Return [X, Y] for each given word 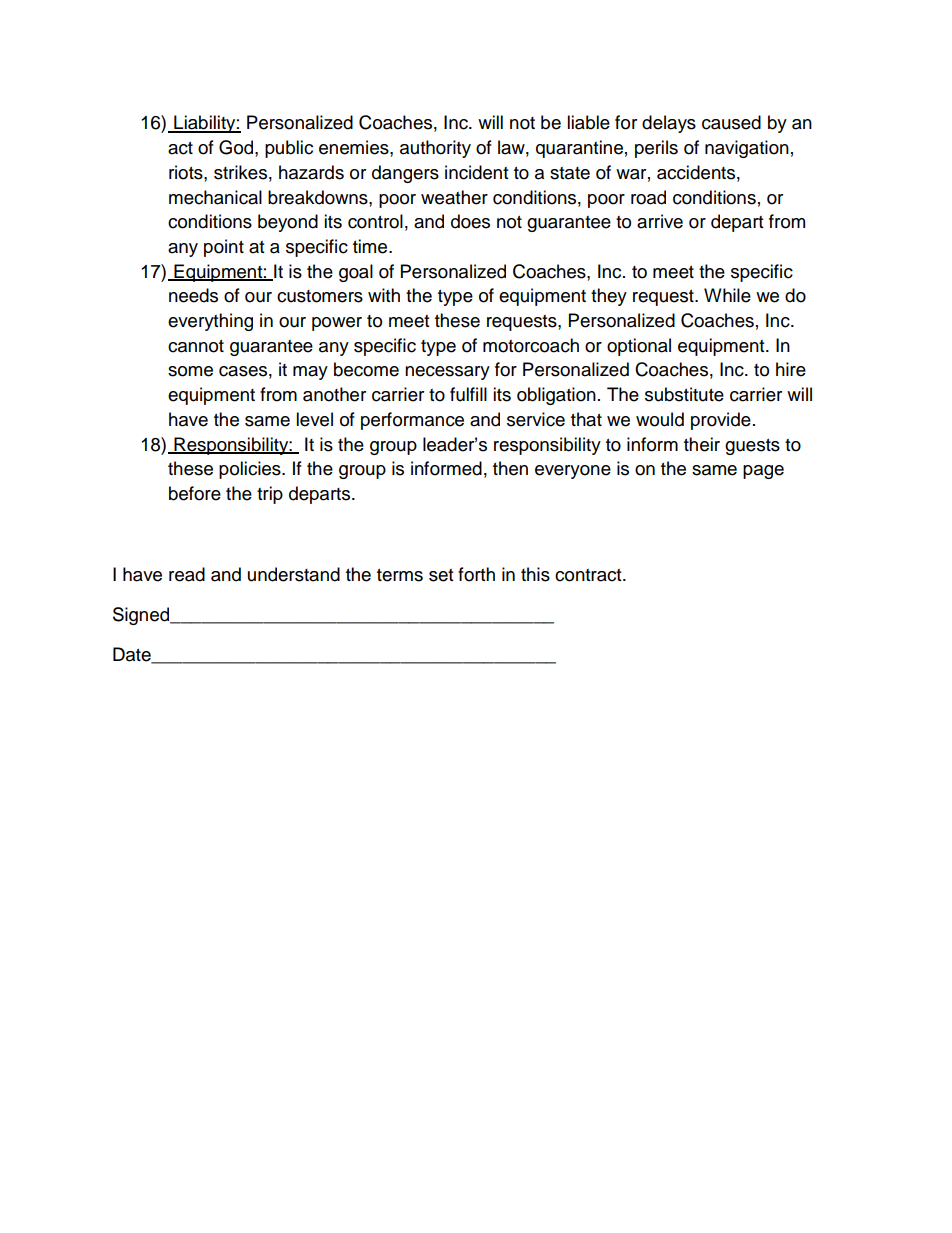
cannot [196, 346]
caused [731, 122]
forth [476, 574]
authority [435, 149]
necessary [447, 373]
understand [294, 574]
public [289, 149]
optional [639, 347]
